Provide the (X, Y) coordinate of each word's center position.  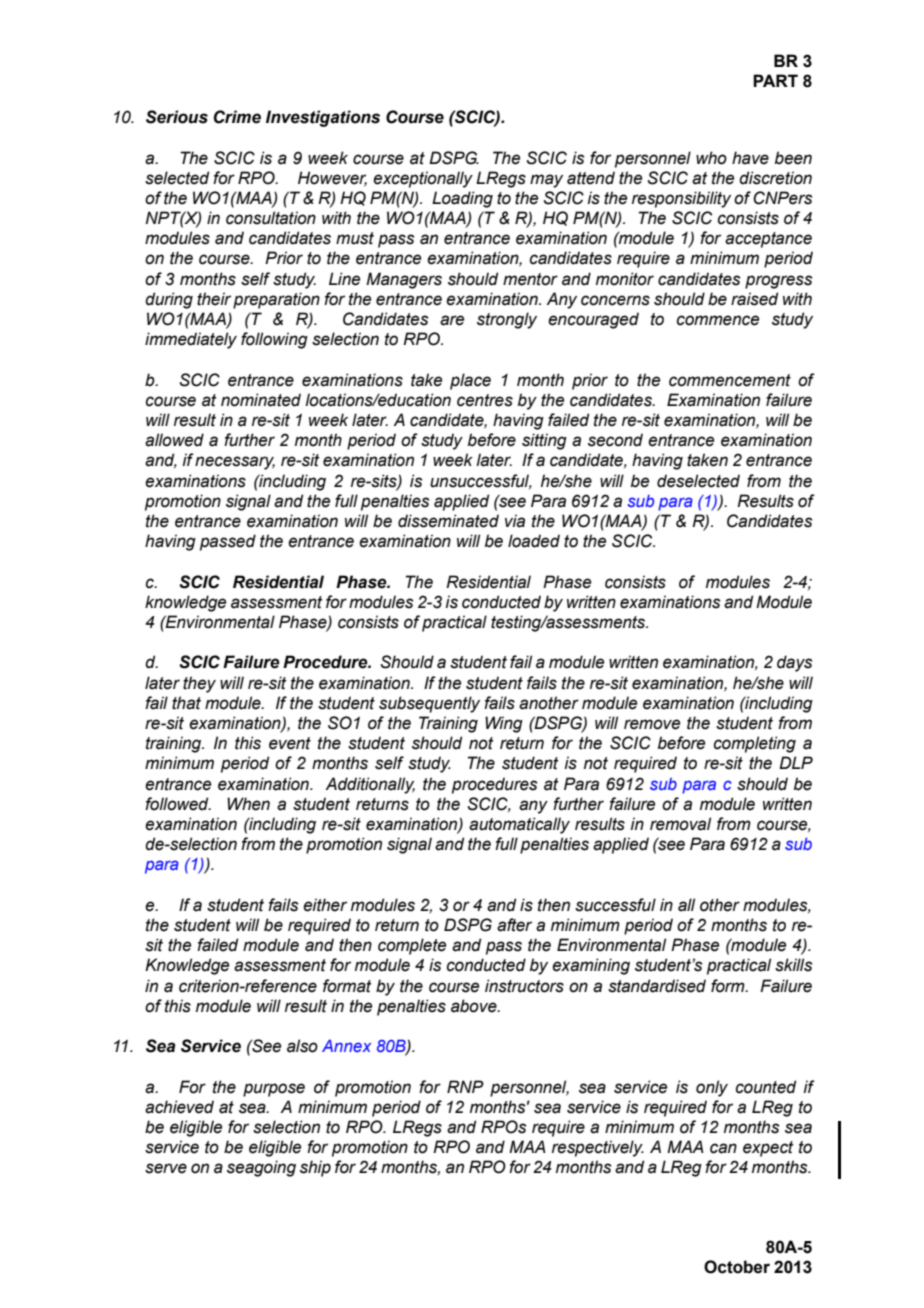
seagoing (261, 1168)
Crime (237, 117)
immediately (191, 340)
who (711, 158)
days (794, 663)
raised (754, 299)
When (248, 804)
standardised (657, 986)
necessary (235, 463)
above (475, 1006)
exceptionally (423, 179)
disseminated (448, 521)
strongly (507, 320)
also (302, 1046)
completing (755, 744)
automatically (519, 825)
